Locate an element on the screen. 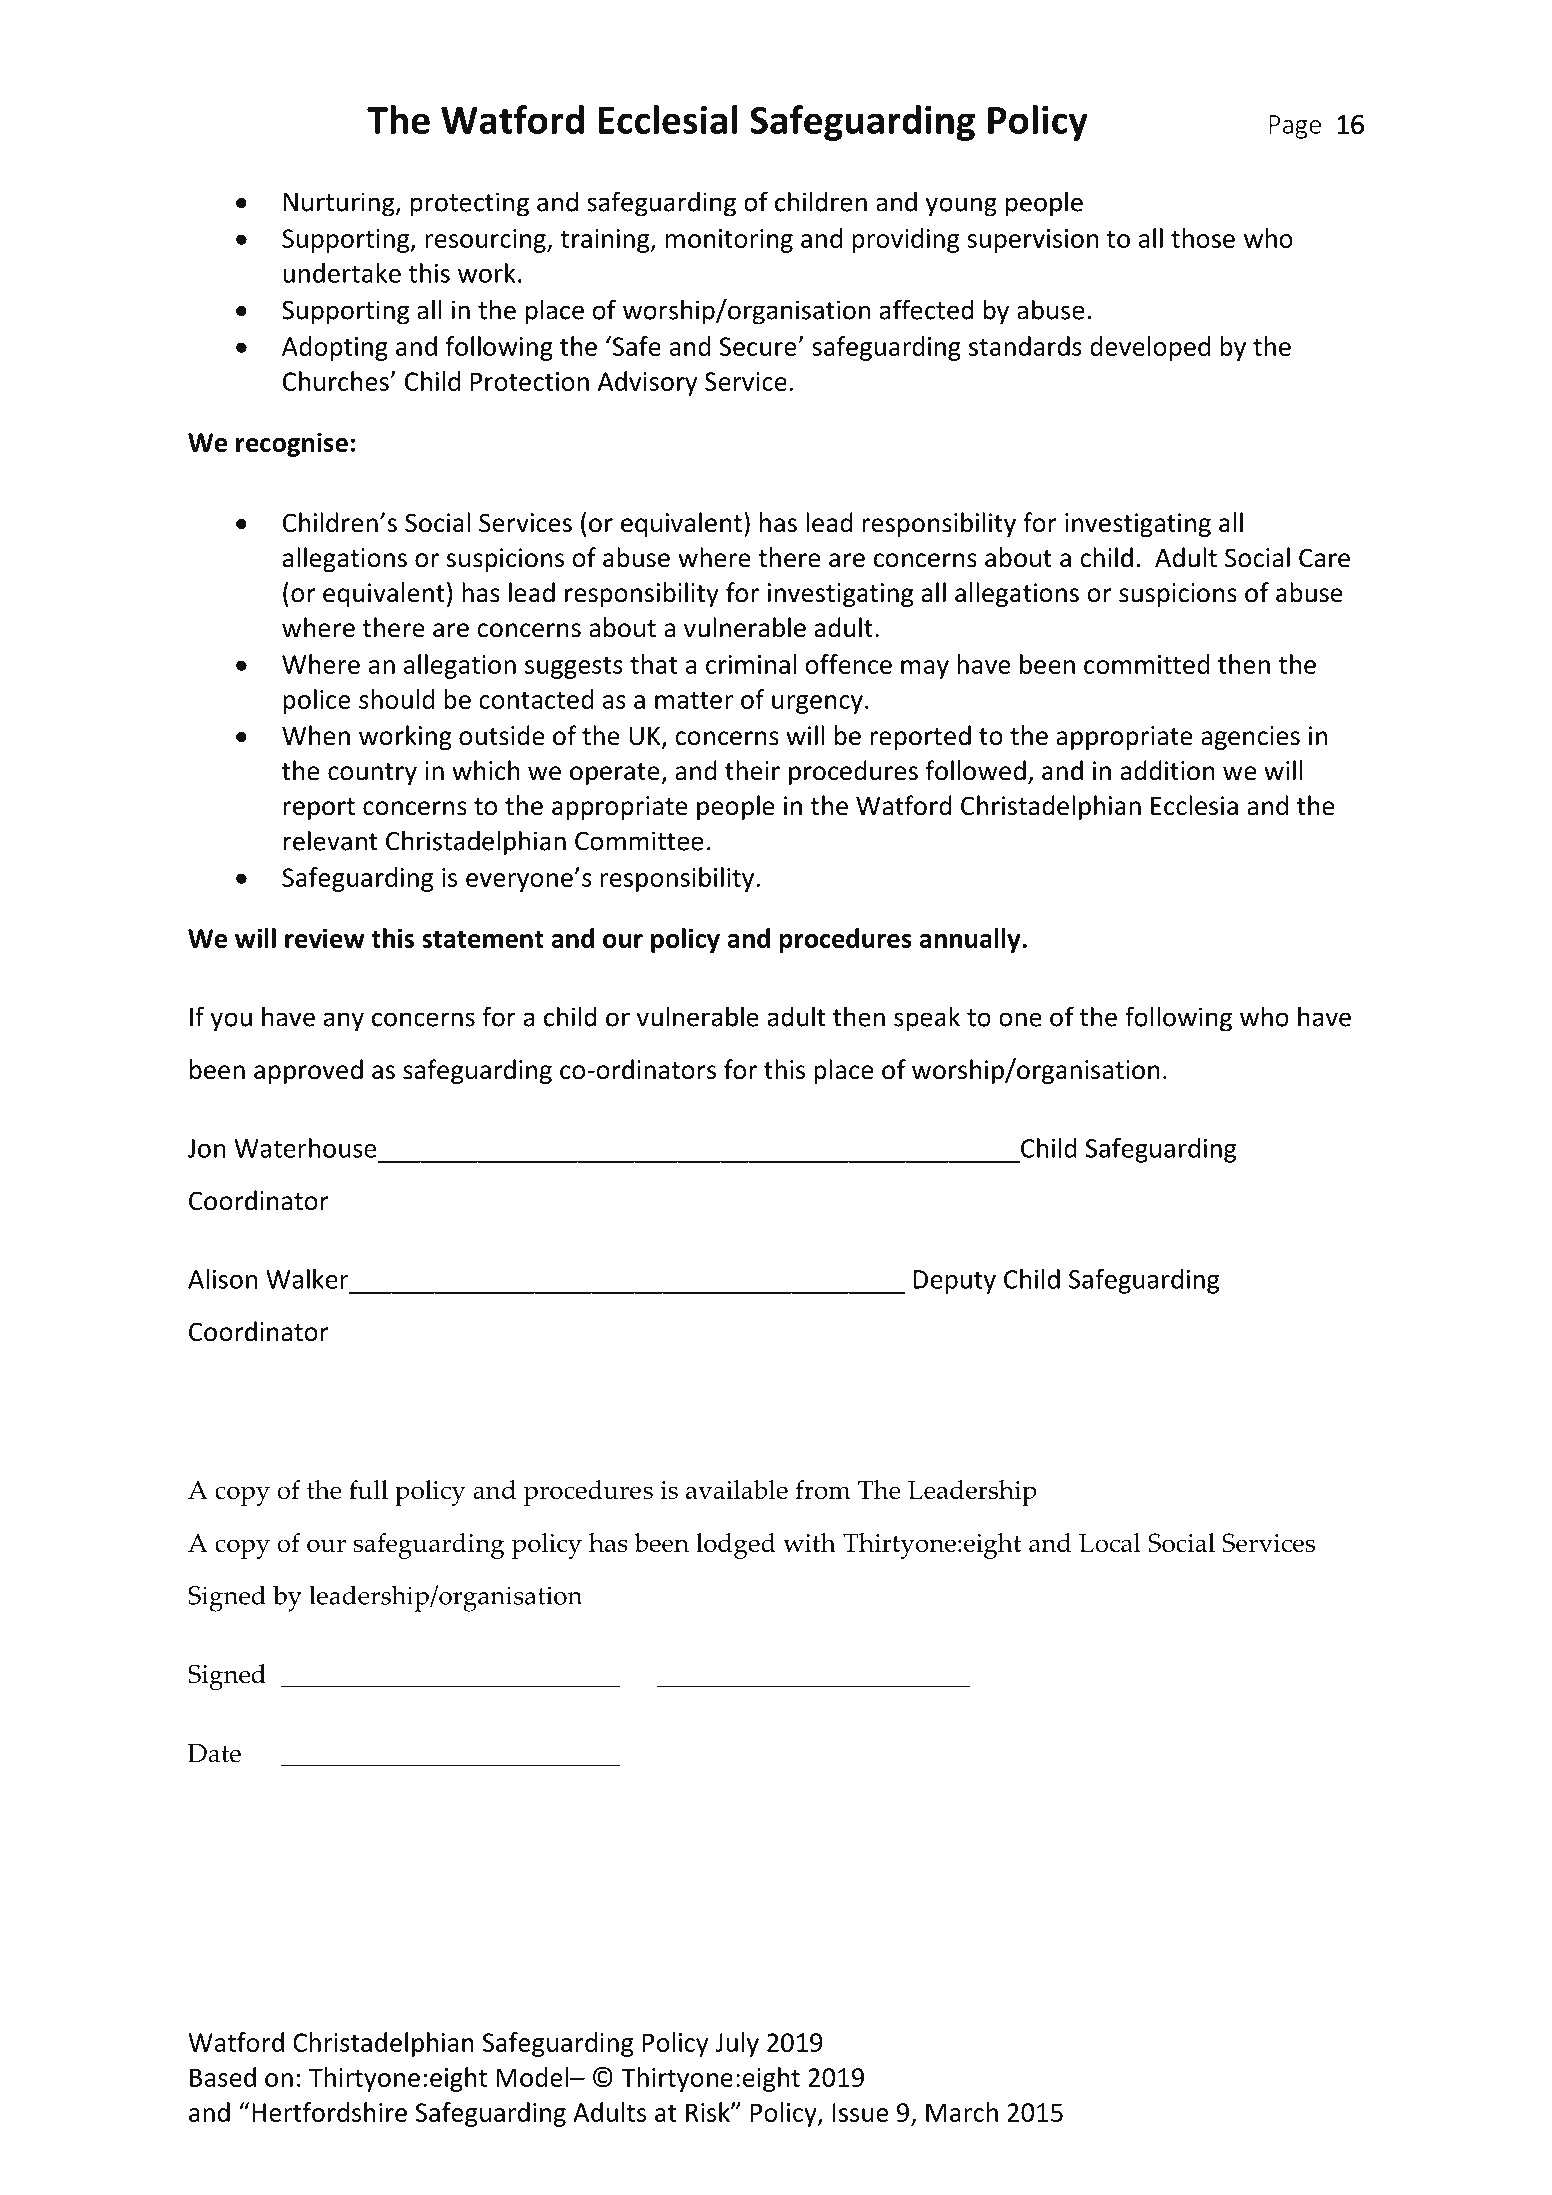  approved is located at coordinates (308, 1071).
